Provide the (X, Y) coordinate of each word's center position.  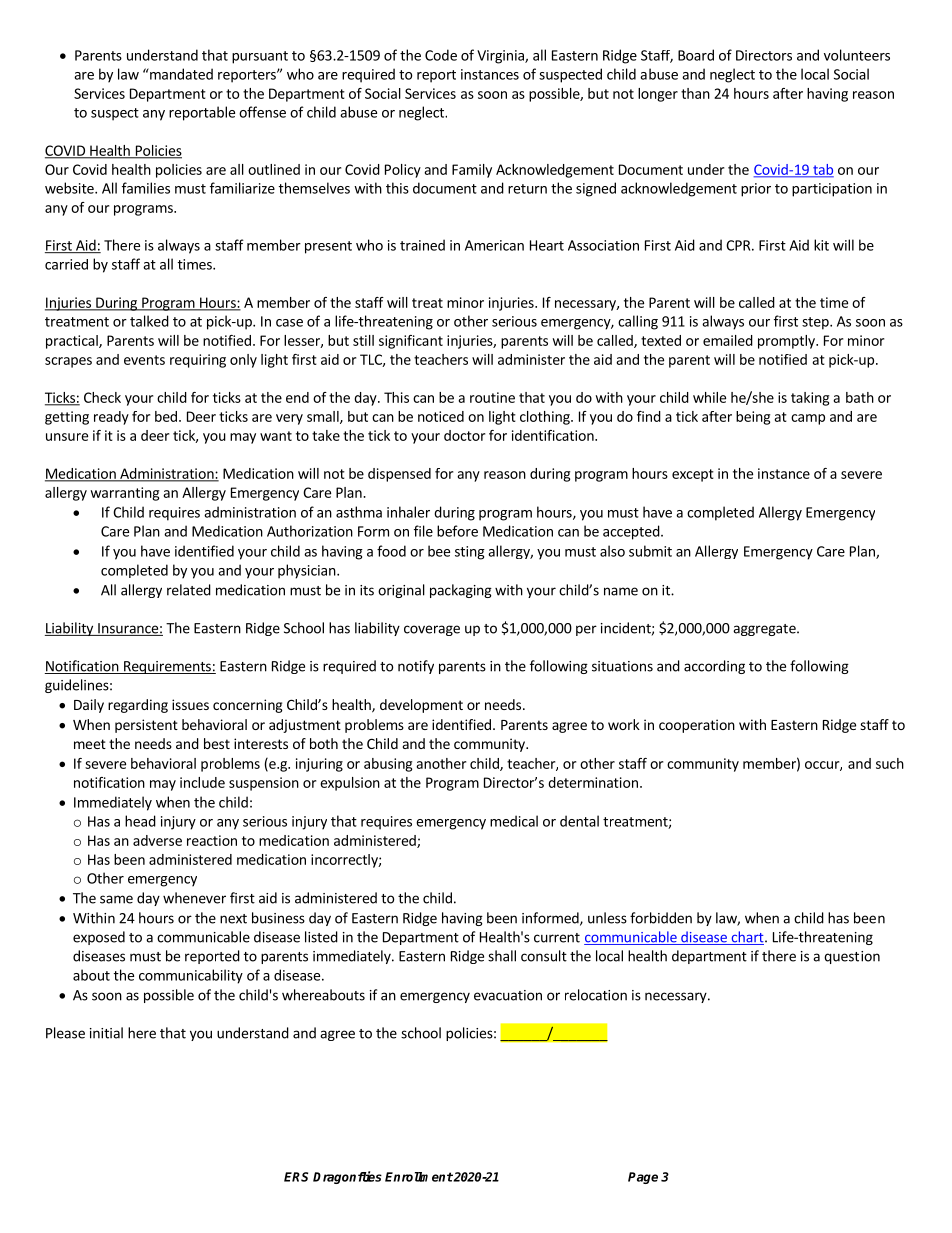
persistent (146, 726)
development (421, 706)
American (494, 245)
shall (502, 956)
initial (106, 1033)
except (693, 475)
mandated (180, 74)
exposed (99, 938)
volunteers (857, 55)
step (816, 323)
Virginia (501, 57)
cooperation (697, 726)
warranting (124, 494)
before (457, 531)
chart (747, 938)
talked (149, 321)
